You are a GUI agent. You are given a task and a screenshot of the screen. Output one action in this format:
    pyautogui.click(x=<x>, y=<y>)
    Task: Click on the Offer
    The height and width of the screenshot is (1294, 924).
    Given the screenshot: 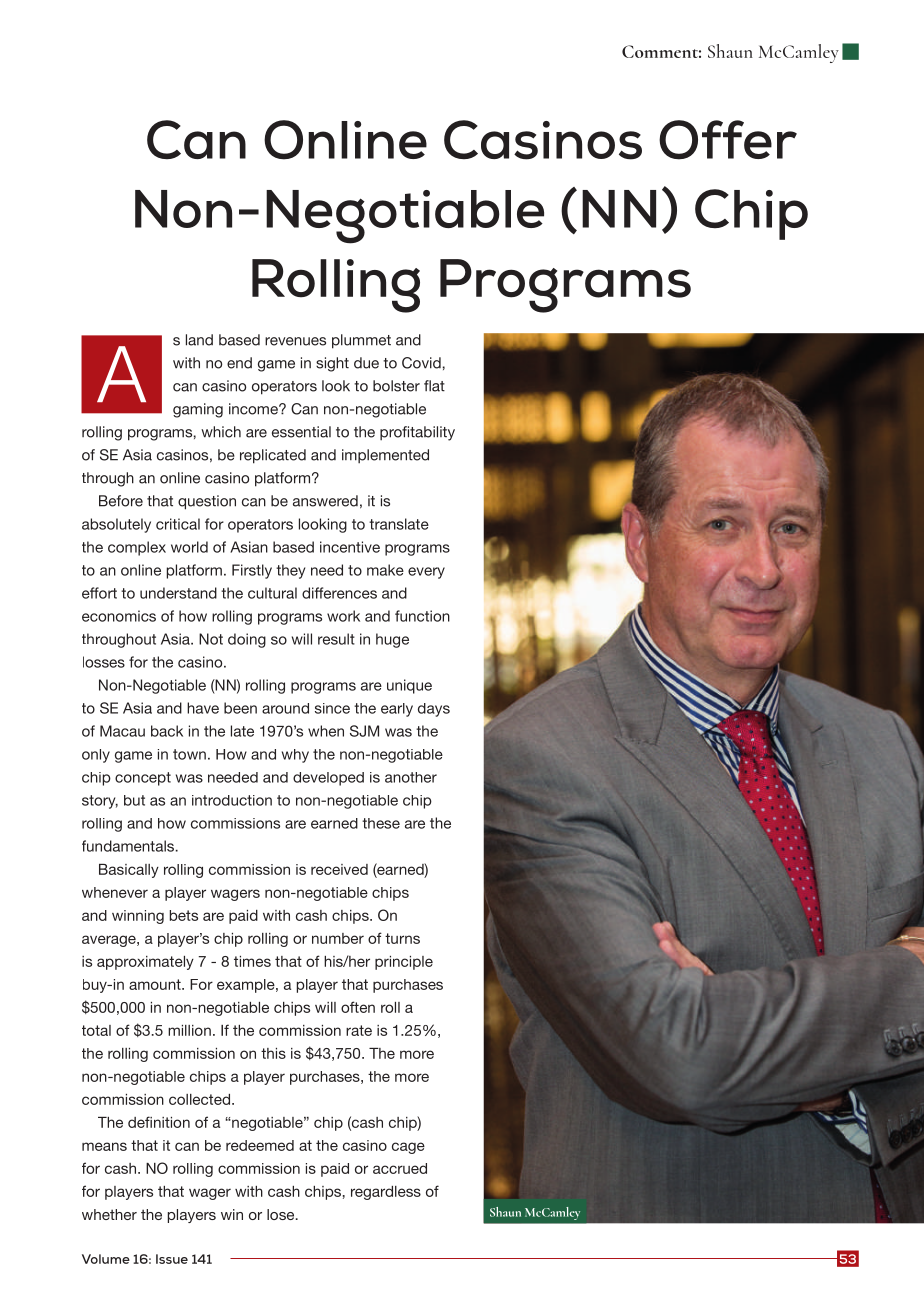 What is the action you would take?
    pyautogui.click(x=728, y=140)
